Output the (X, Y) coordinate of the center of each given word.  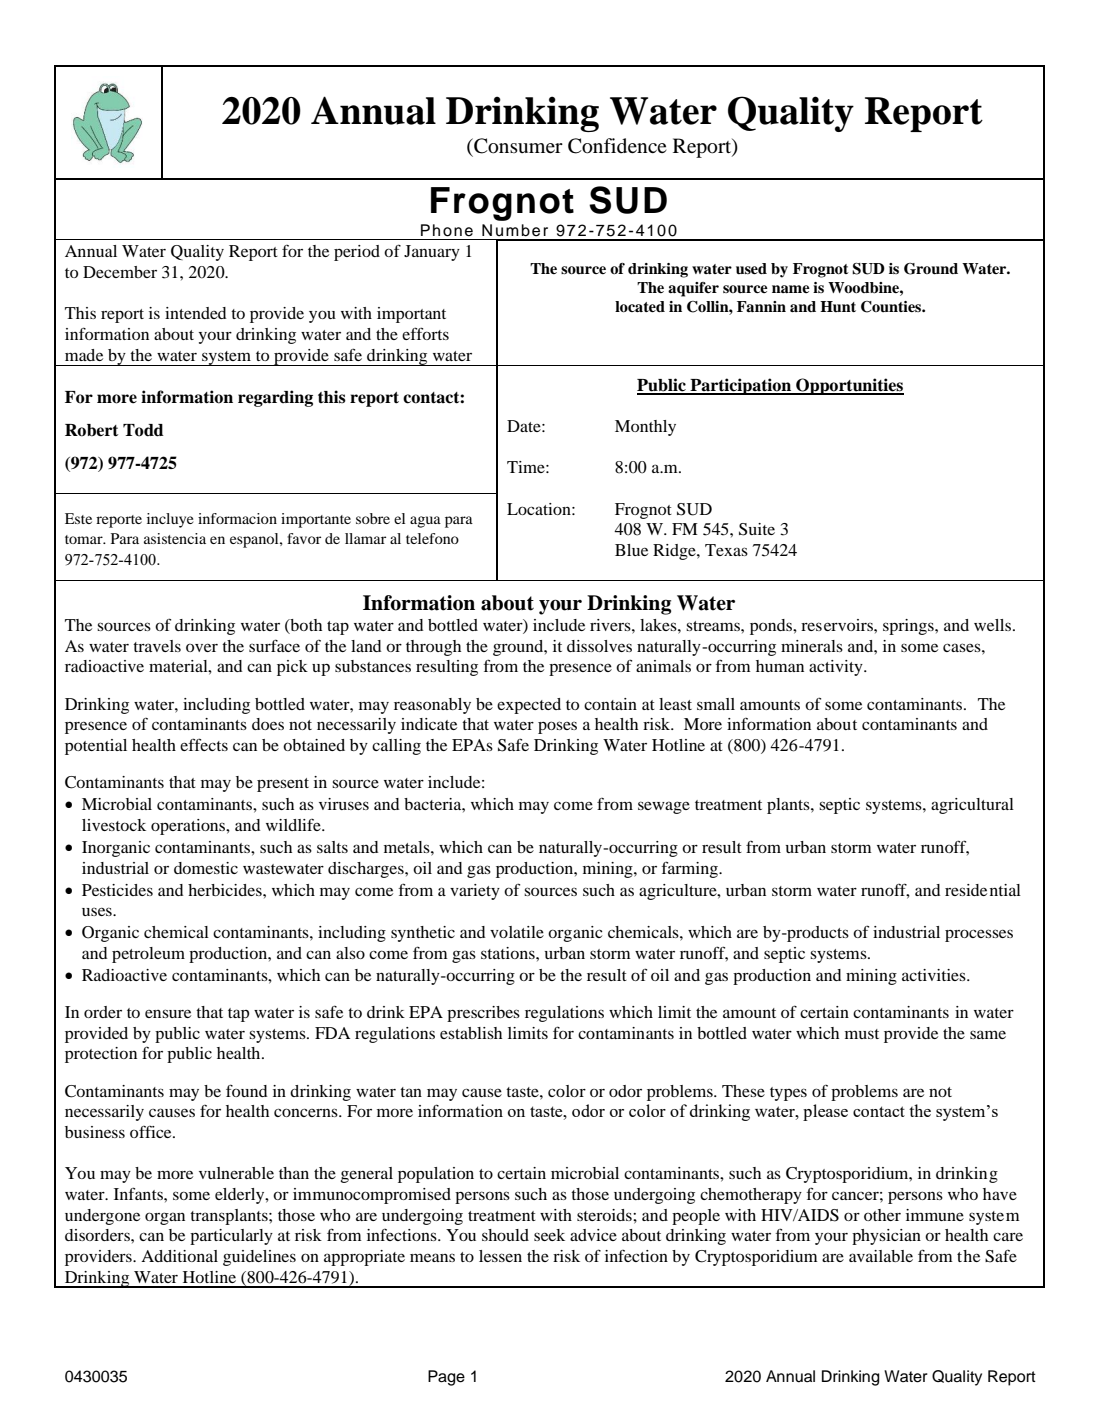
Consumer (517, 146)
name (791, 289)
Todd (143, 430)
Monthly (645, 428)
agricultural (972, 806)
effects (204, 744)
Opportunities (849, 386)
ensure (168, 1013)
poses (557, 727)
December (120, 272)
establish (471, 1033)
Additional (179, 1256)
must (862, 1034)
